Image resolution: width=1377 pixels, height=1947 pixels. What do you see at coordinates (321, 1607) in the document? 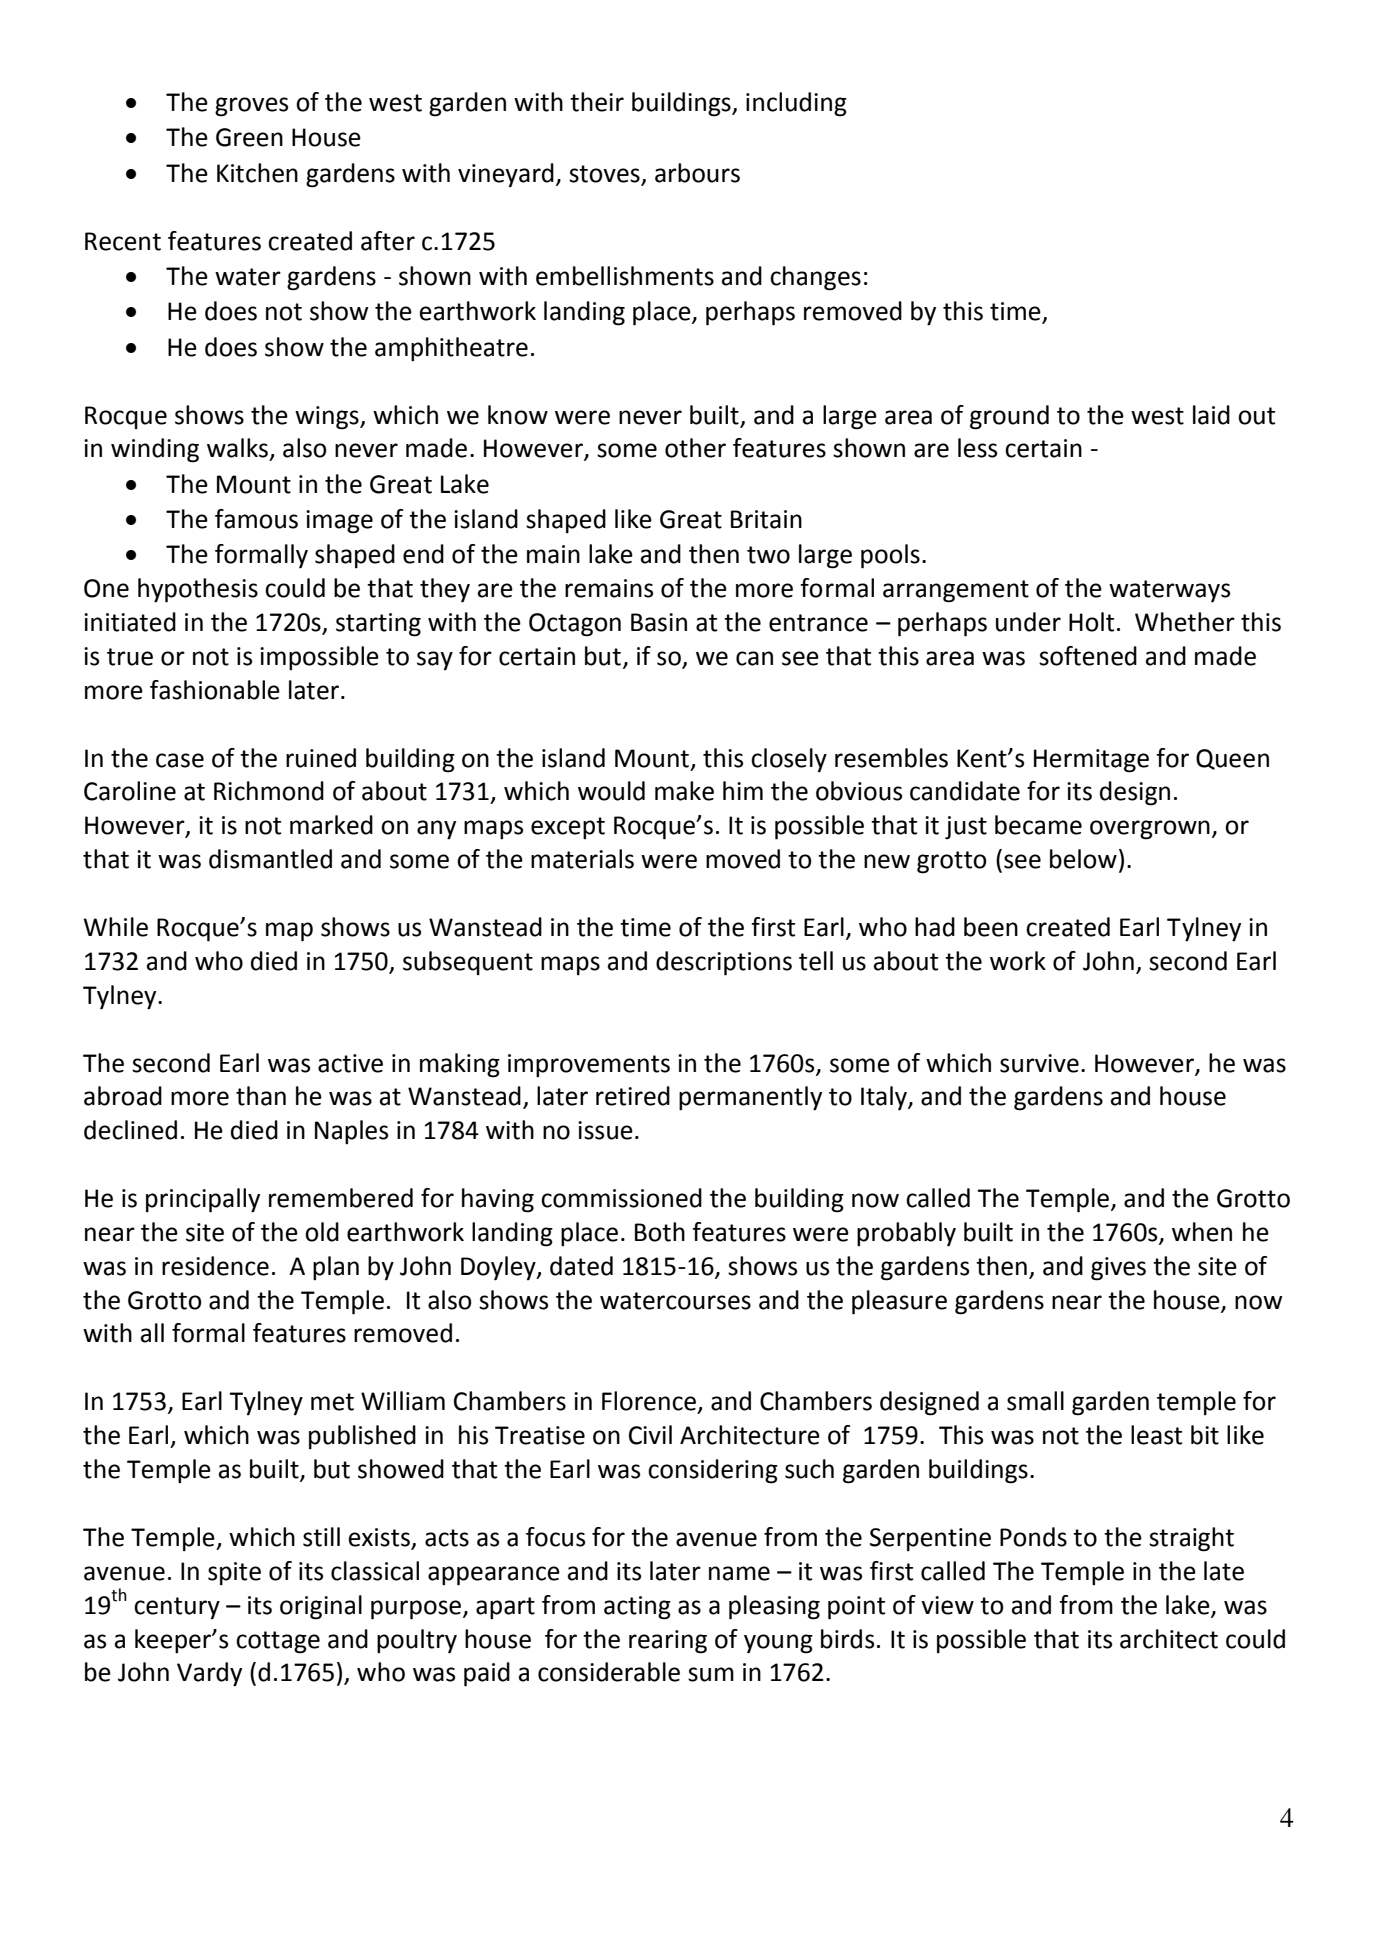
I see `original` at bounding box center [321, 1607].
